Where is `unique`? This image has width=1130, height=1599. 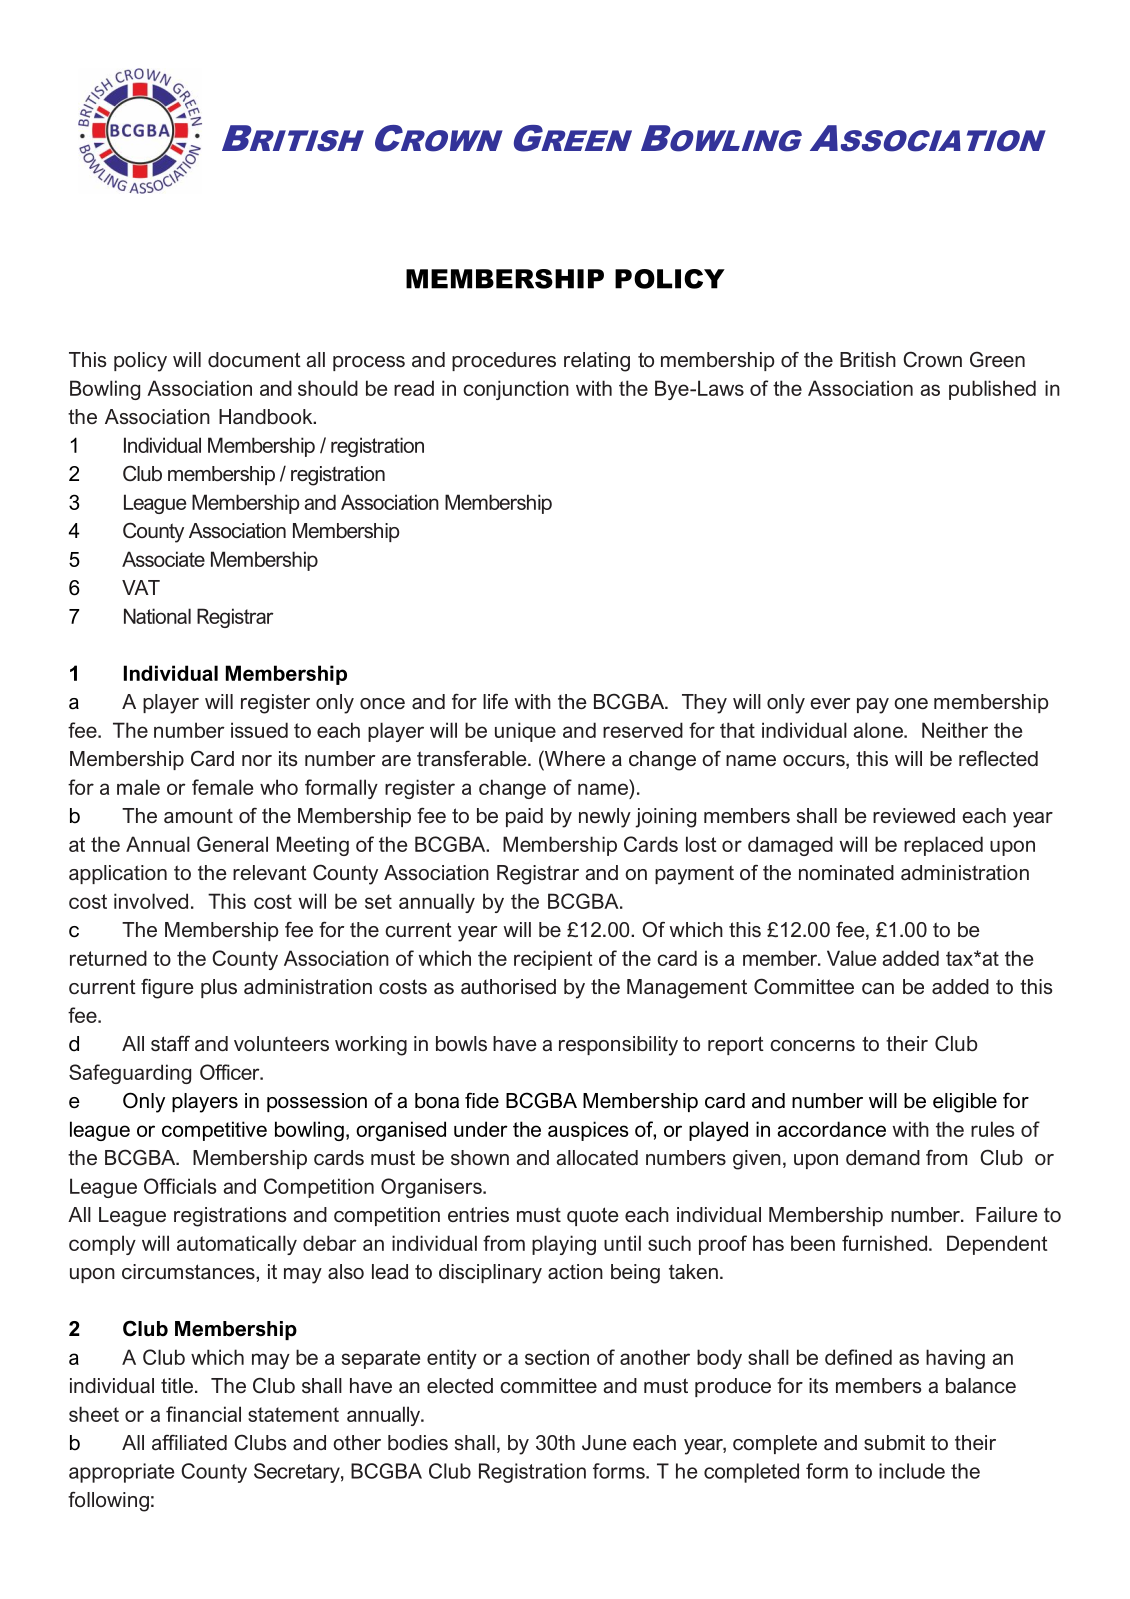
unique is located at coordinates (525, 732).
